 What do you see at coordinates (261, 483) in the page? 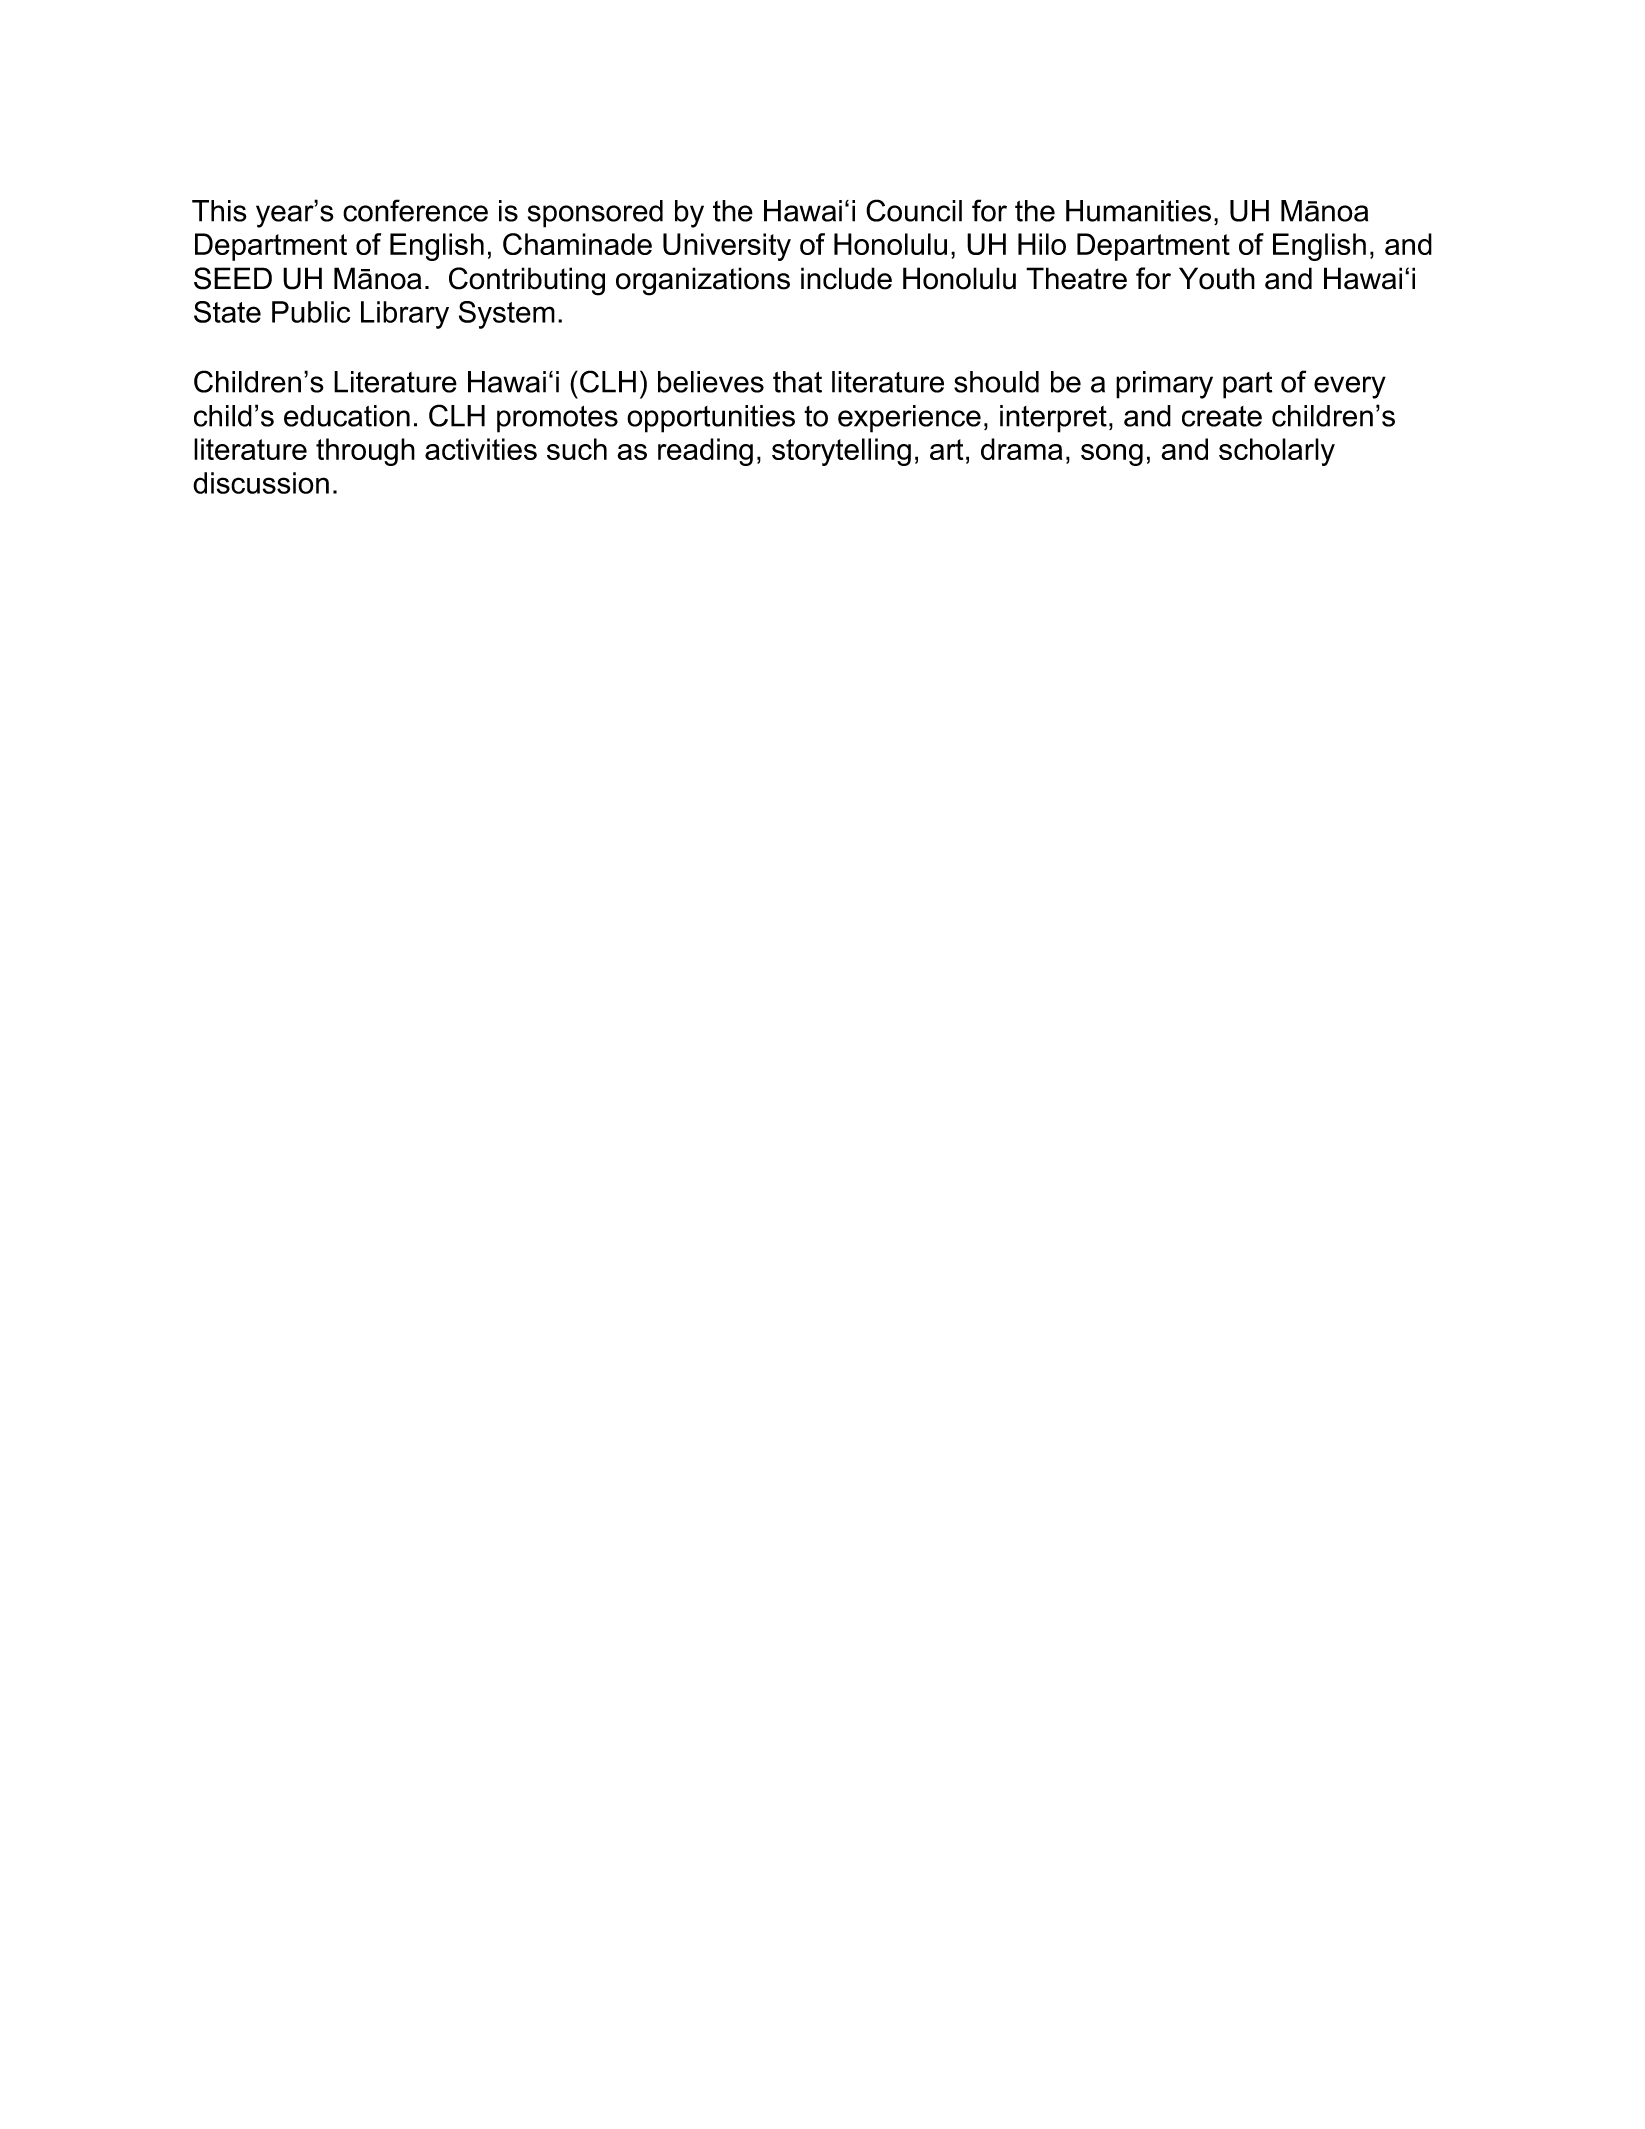
I see `discussion` at bounding box center [261, 483].
